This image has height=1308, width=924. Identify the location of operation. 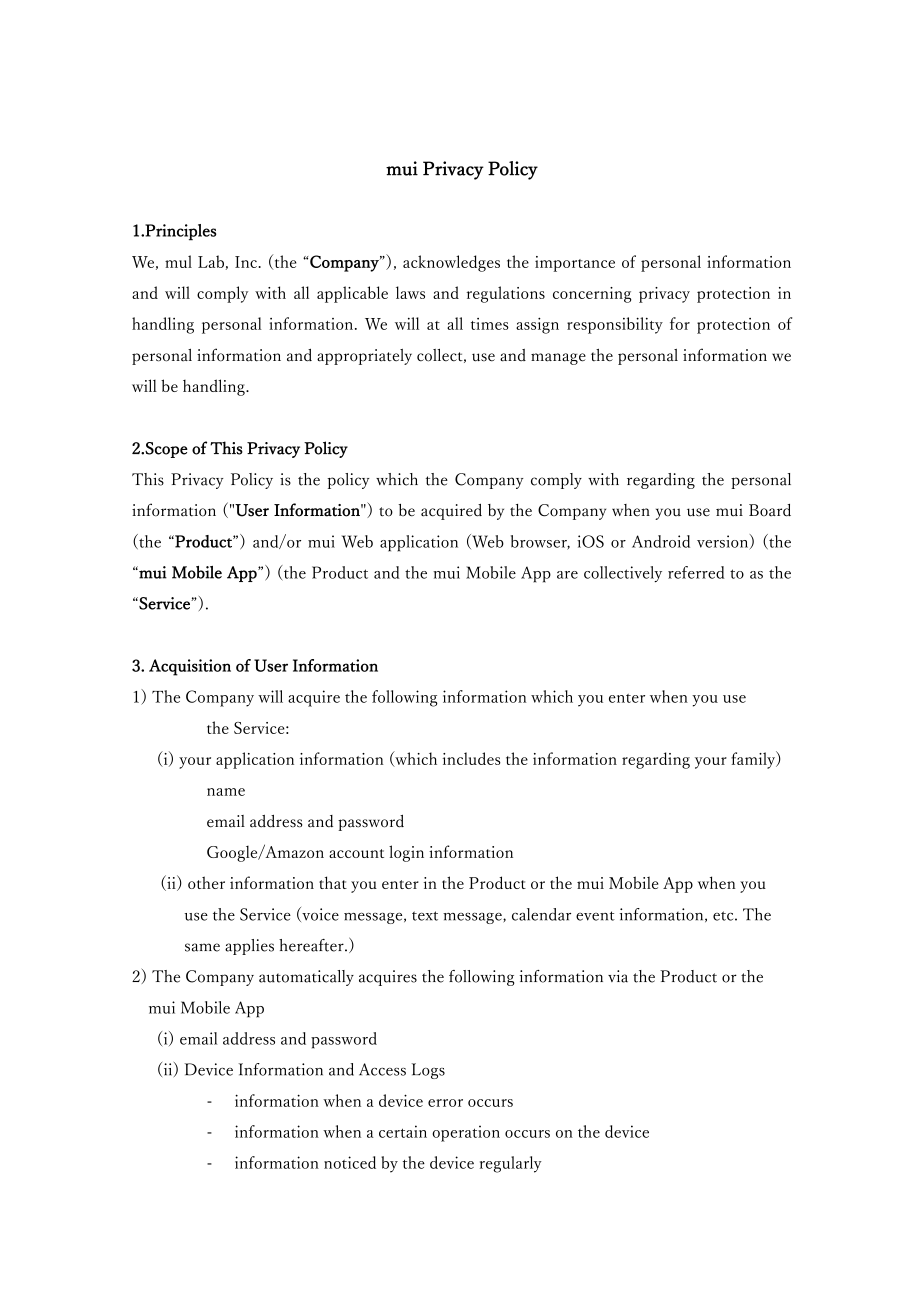
(466, 1133).
